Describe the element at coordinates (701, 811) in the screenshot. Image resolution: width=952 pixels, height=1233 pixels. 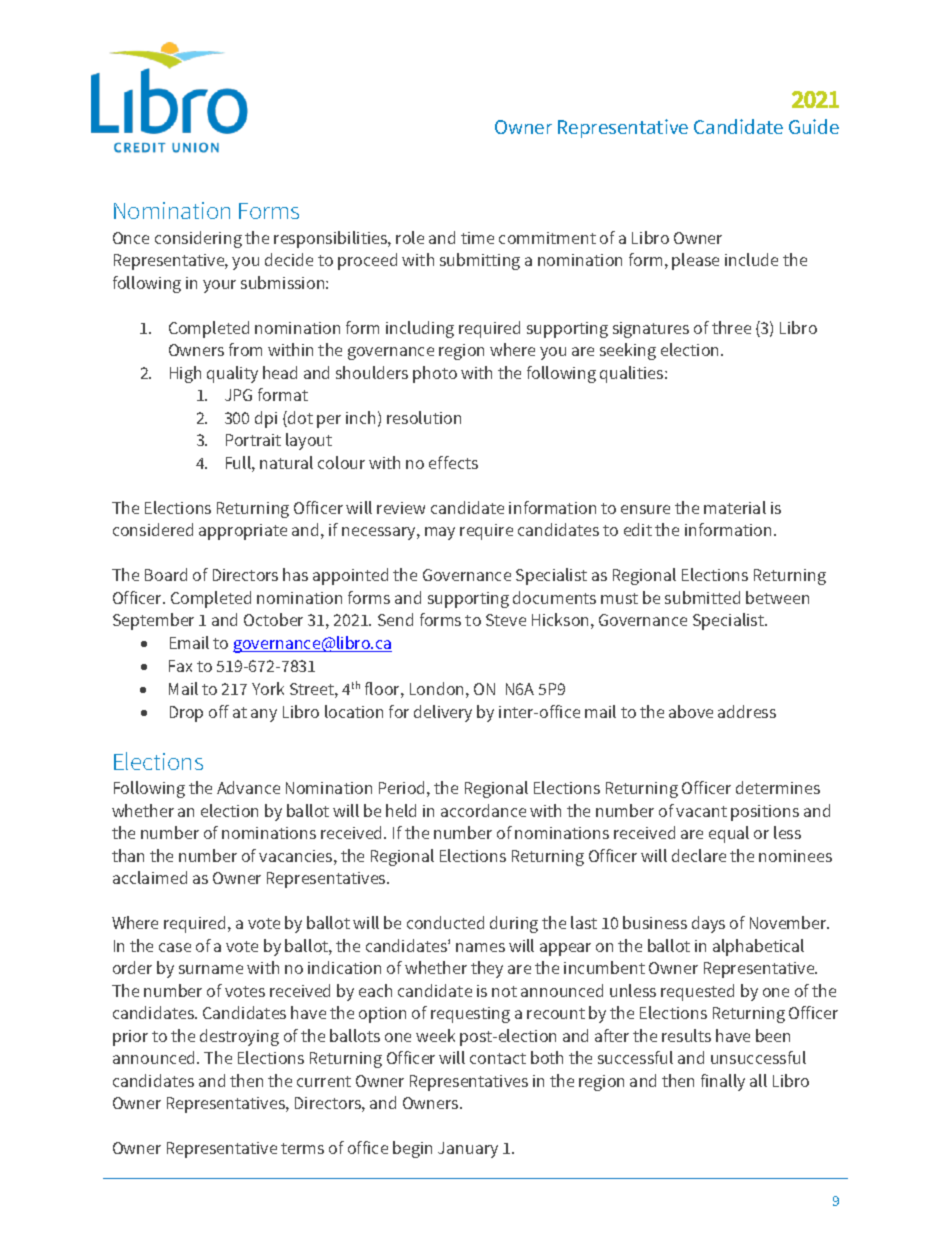
I see `vacant` at that location.
